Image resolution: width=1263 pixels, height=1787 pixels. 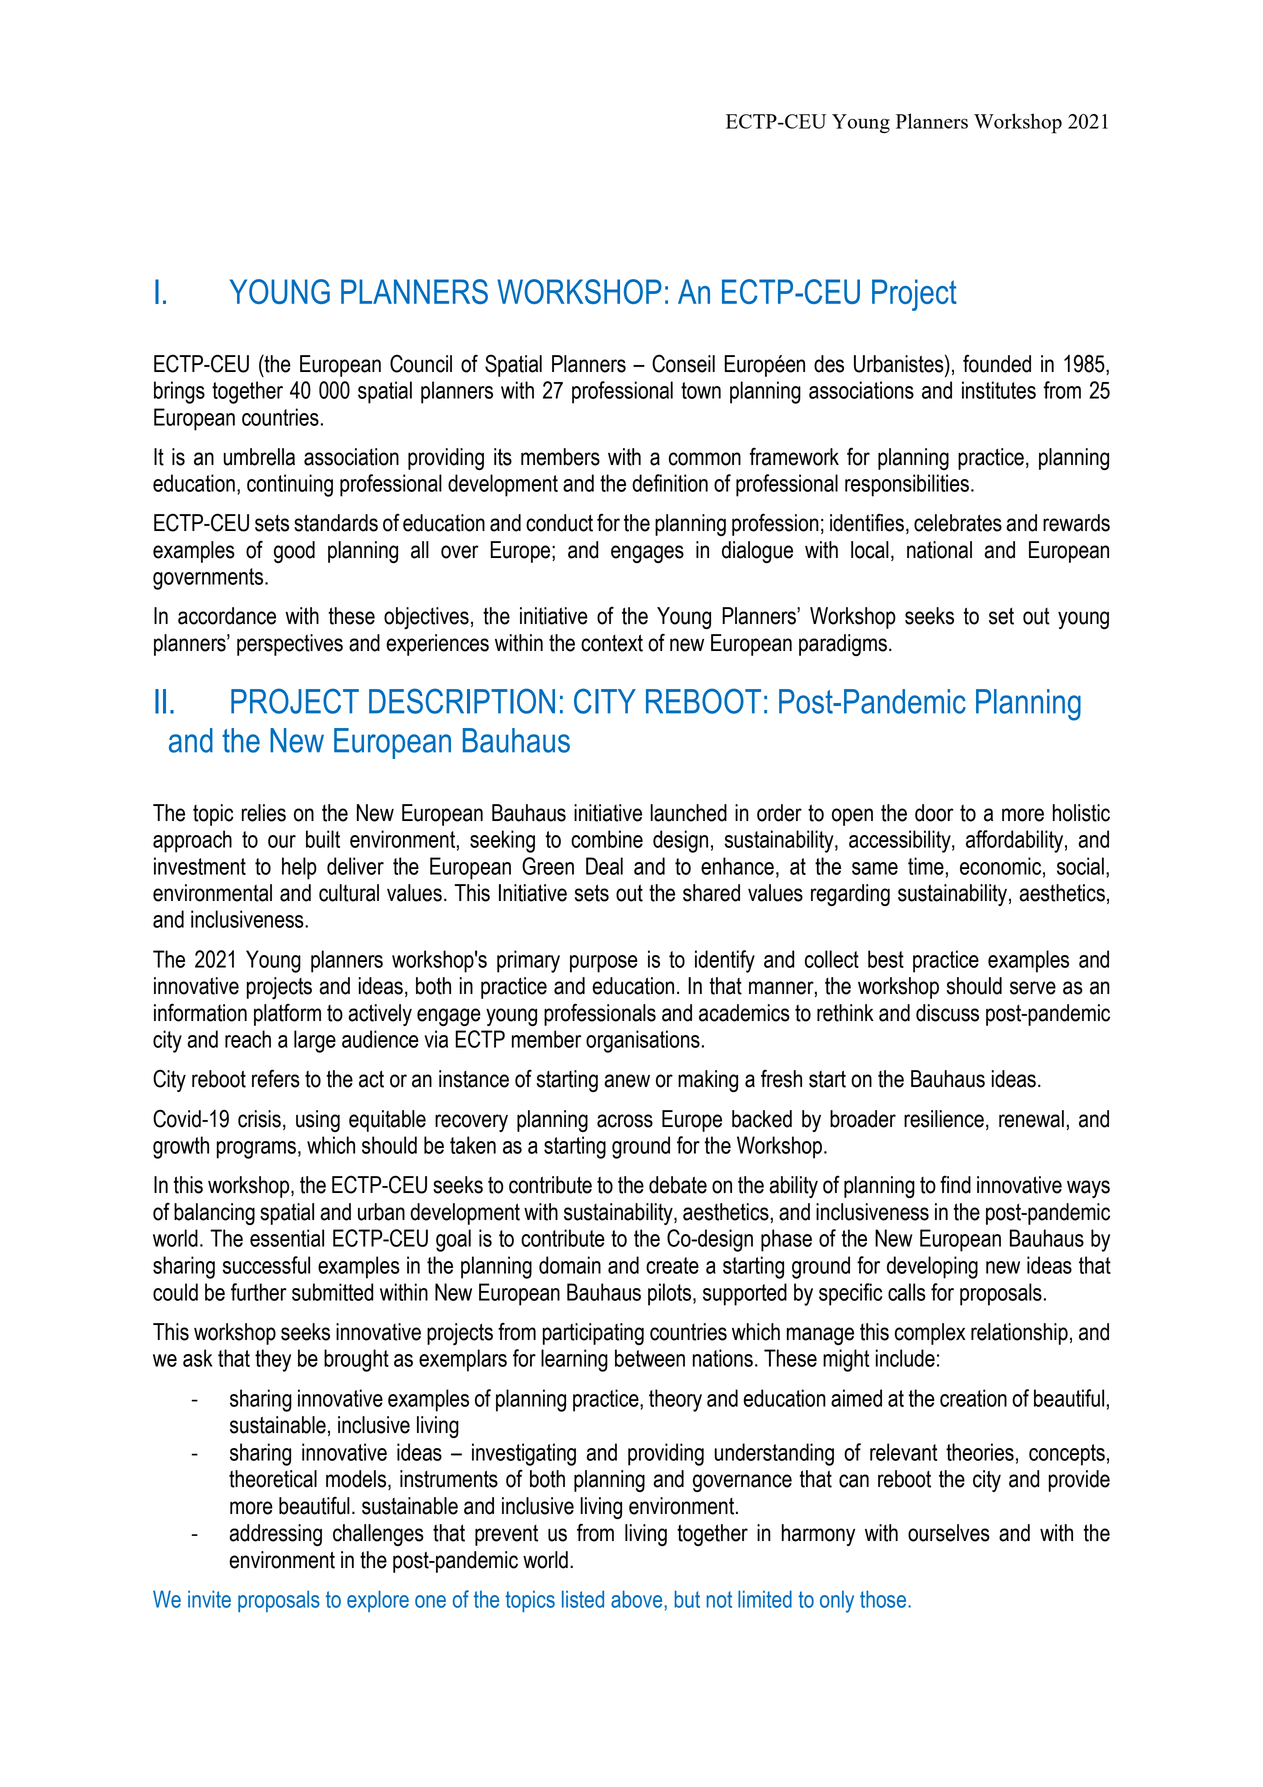 What do you see at coordinates (275, 1535) in the screenshot?
I see `addressing` at bounding box center [275, 1535].
